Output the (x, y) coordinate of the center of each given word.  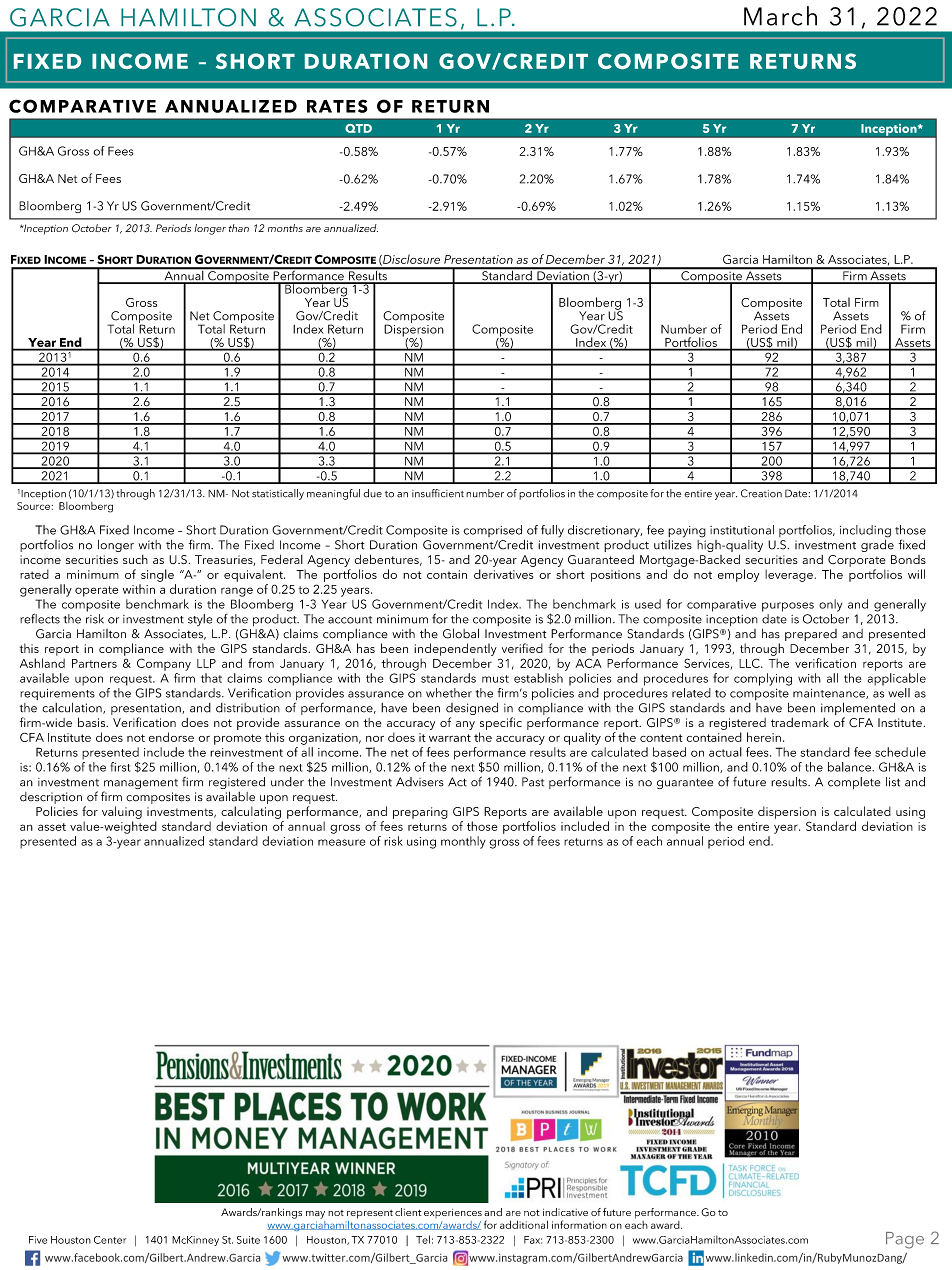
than (239, 228)
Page (905, 1240)
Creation (761, 493)
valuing (122, 812)
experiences (453, 1213)
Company (164, 664)
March (780, 16)
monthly (463, 842)
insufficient (438, 493)
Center (110, 1240)
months (285, 228)
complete (854, 783)
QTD (358, 128)
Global (461, 633)
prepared (811, 635)
